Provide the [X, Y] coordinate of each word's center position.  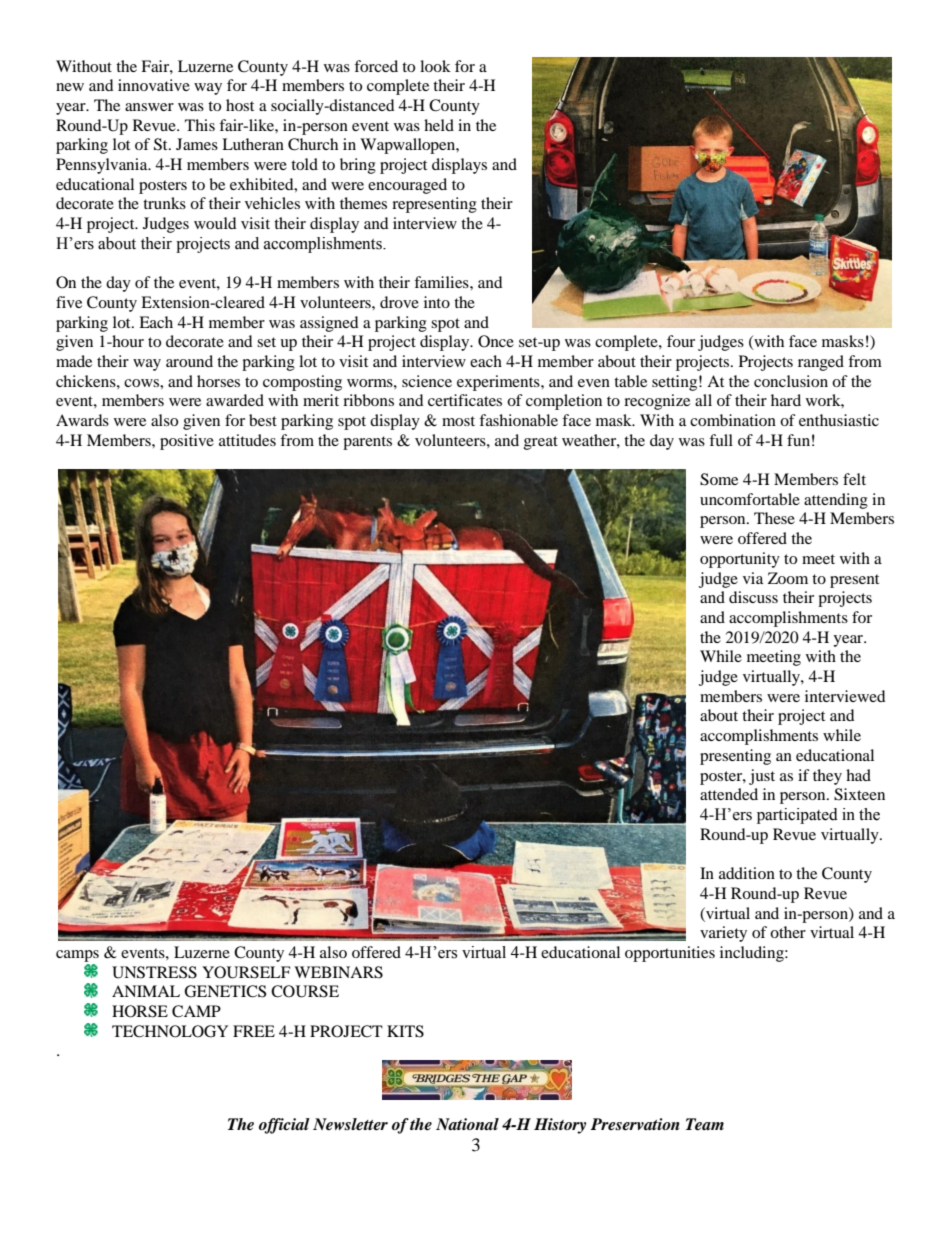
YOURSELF [246, 972]
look [435, 66]
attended [729, 794]
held [439, 125]
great [541, 443]
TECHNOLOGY [170, 1031]
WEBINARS [338, 972]
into [437, 302]
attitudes [247, 440]
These [774, 518]
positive [187, 442]
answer [149, 107]
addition [747, 873]
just [762, 777]
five [69, 302]
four [681, 341]
